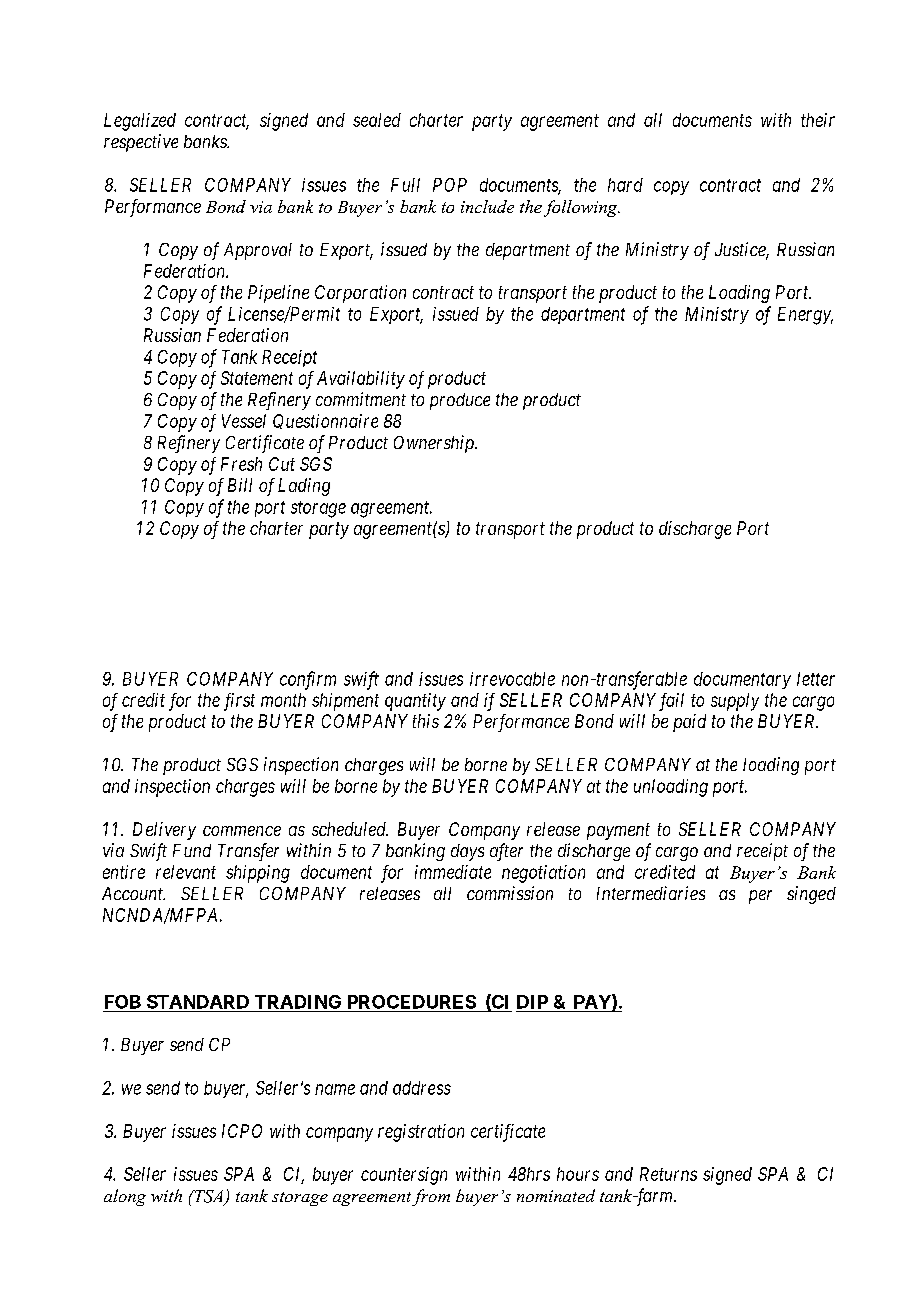  I want to click on irrevocable, so click(512, 679).
